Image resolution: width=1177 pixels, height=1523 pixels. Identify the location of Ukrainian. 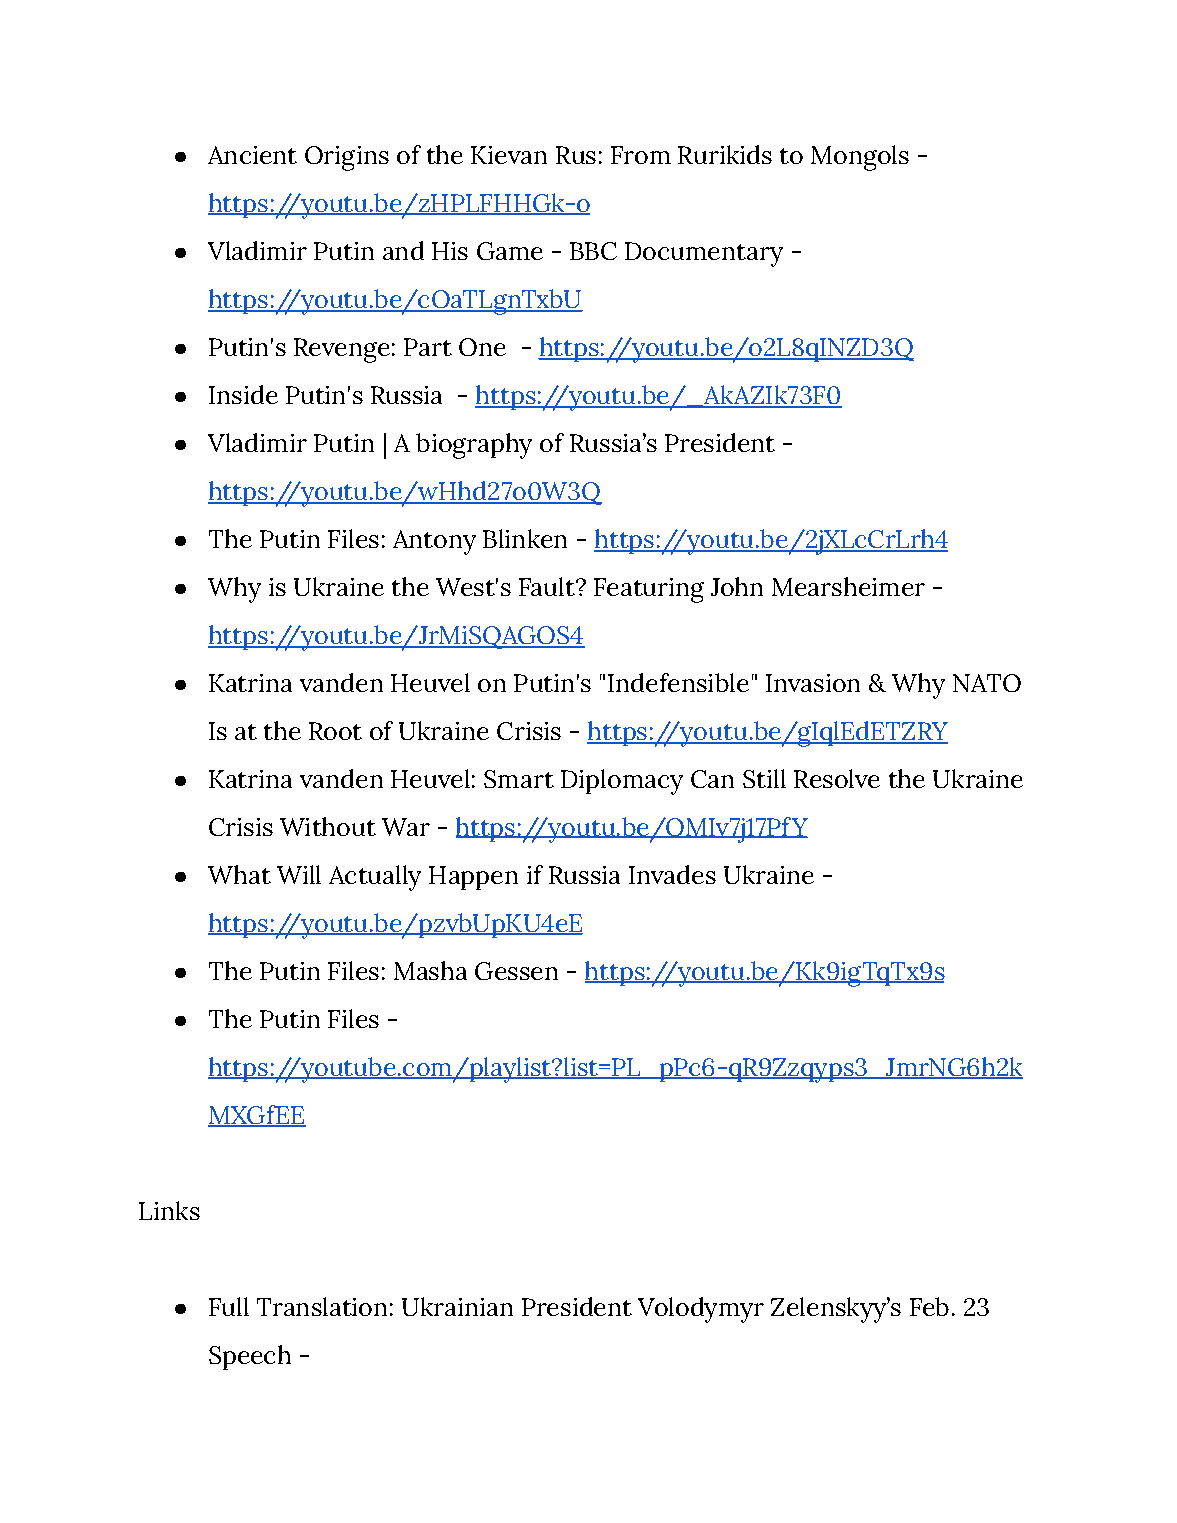
(457, 1306).
